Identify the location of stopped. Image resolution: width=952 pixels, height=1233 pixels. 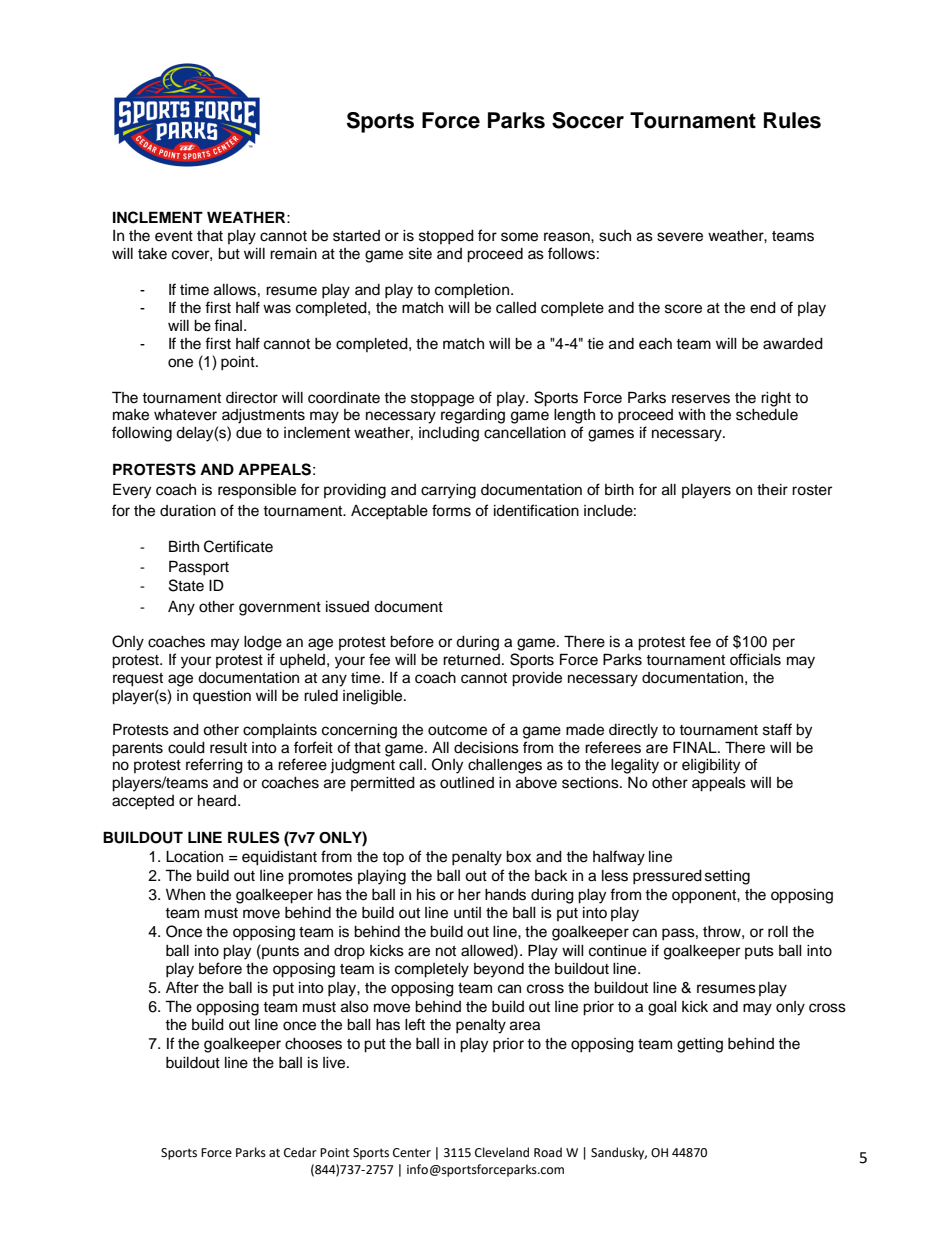
(446, 237).
